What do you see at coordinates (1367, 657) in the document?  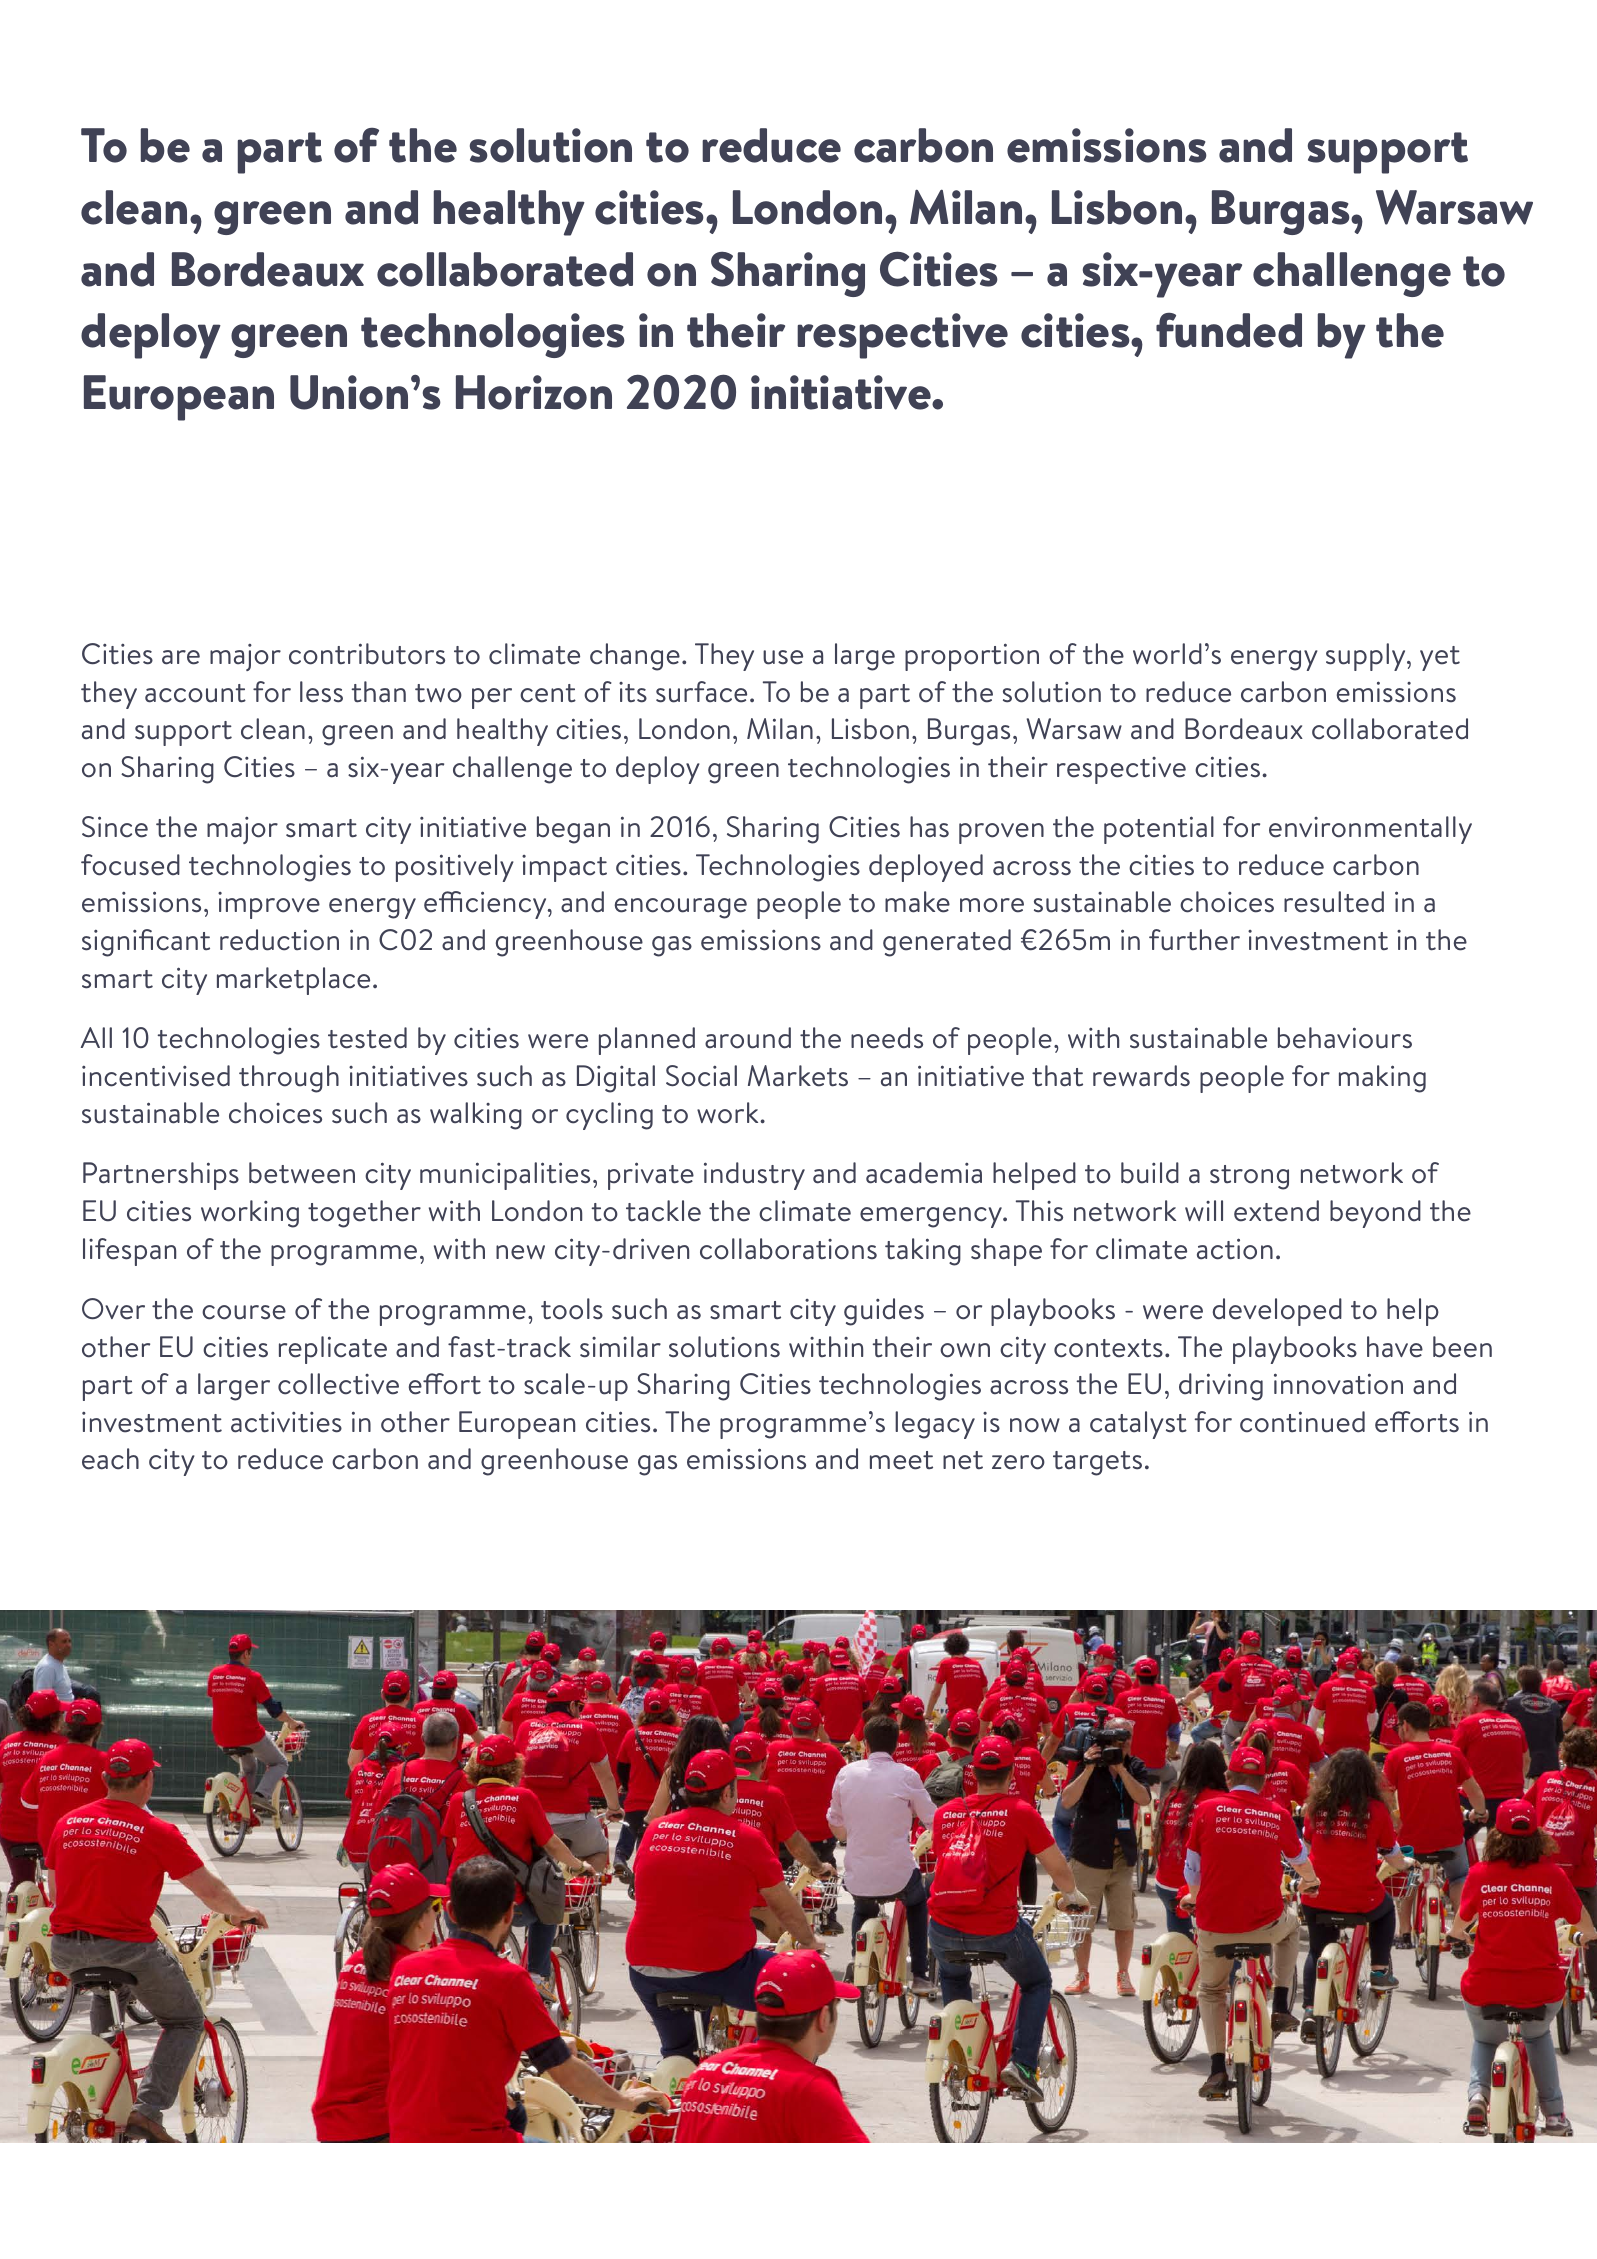 I see `supply` at bounding box center [1367, 657].
